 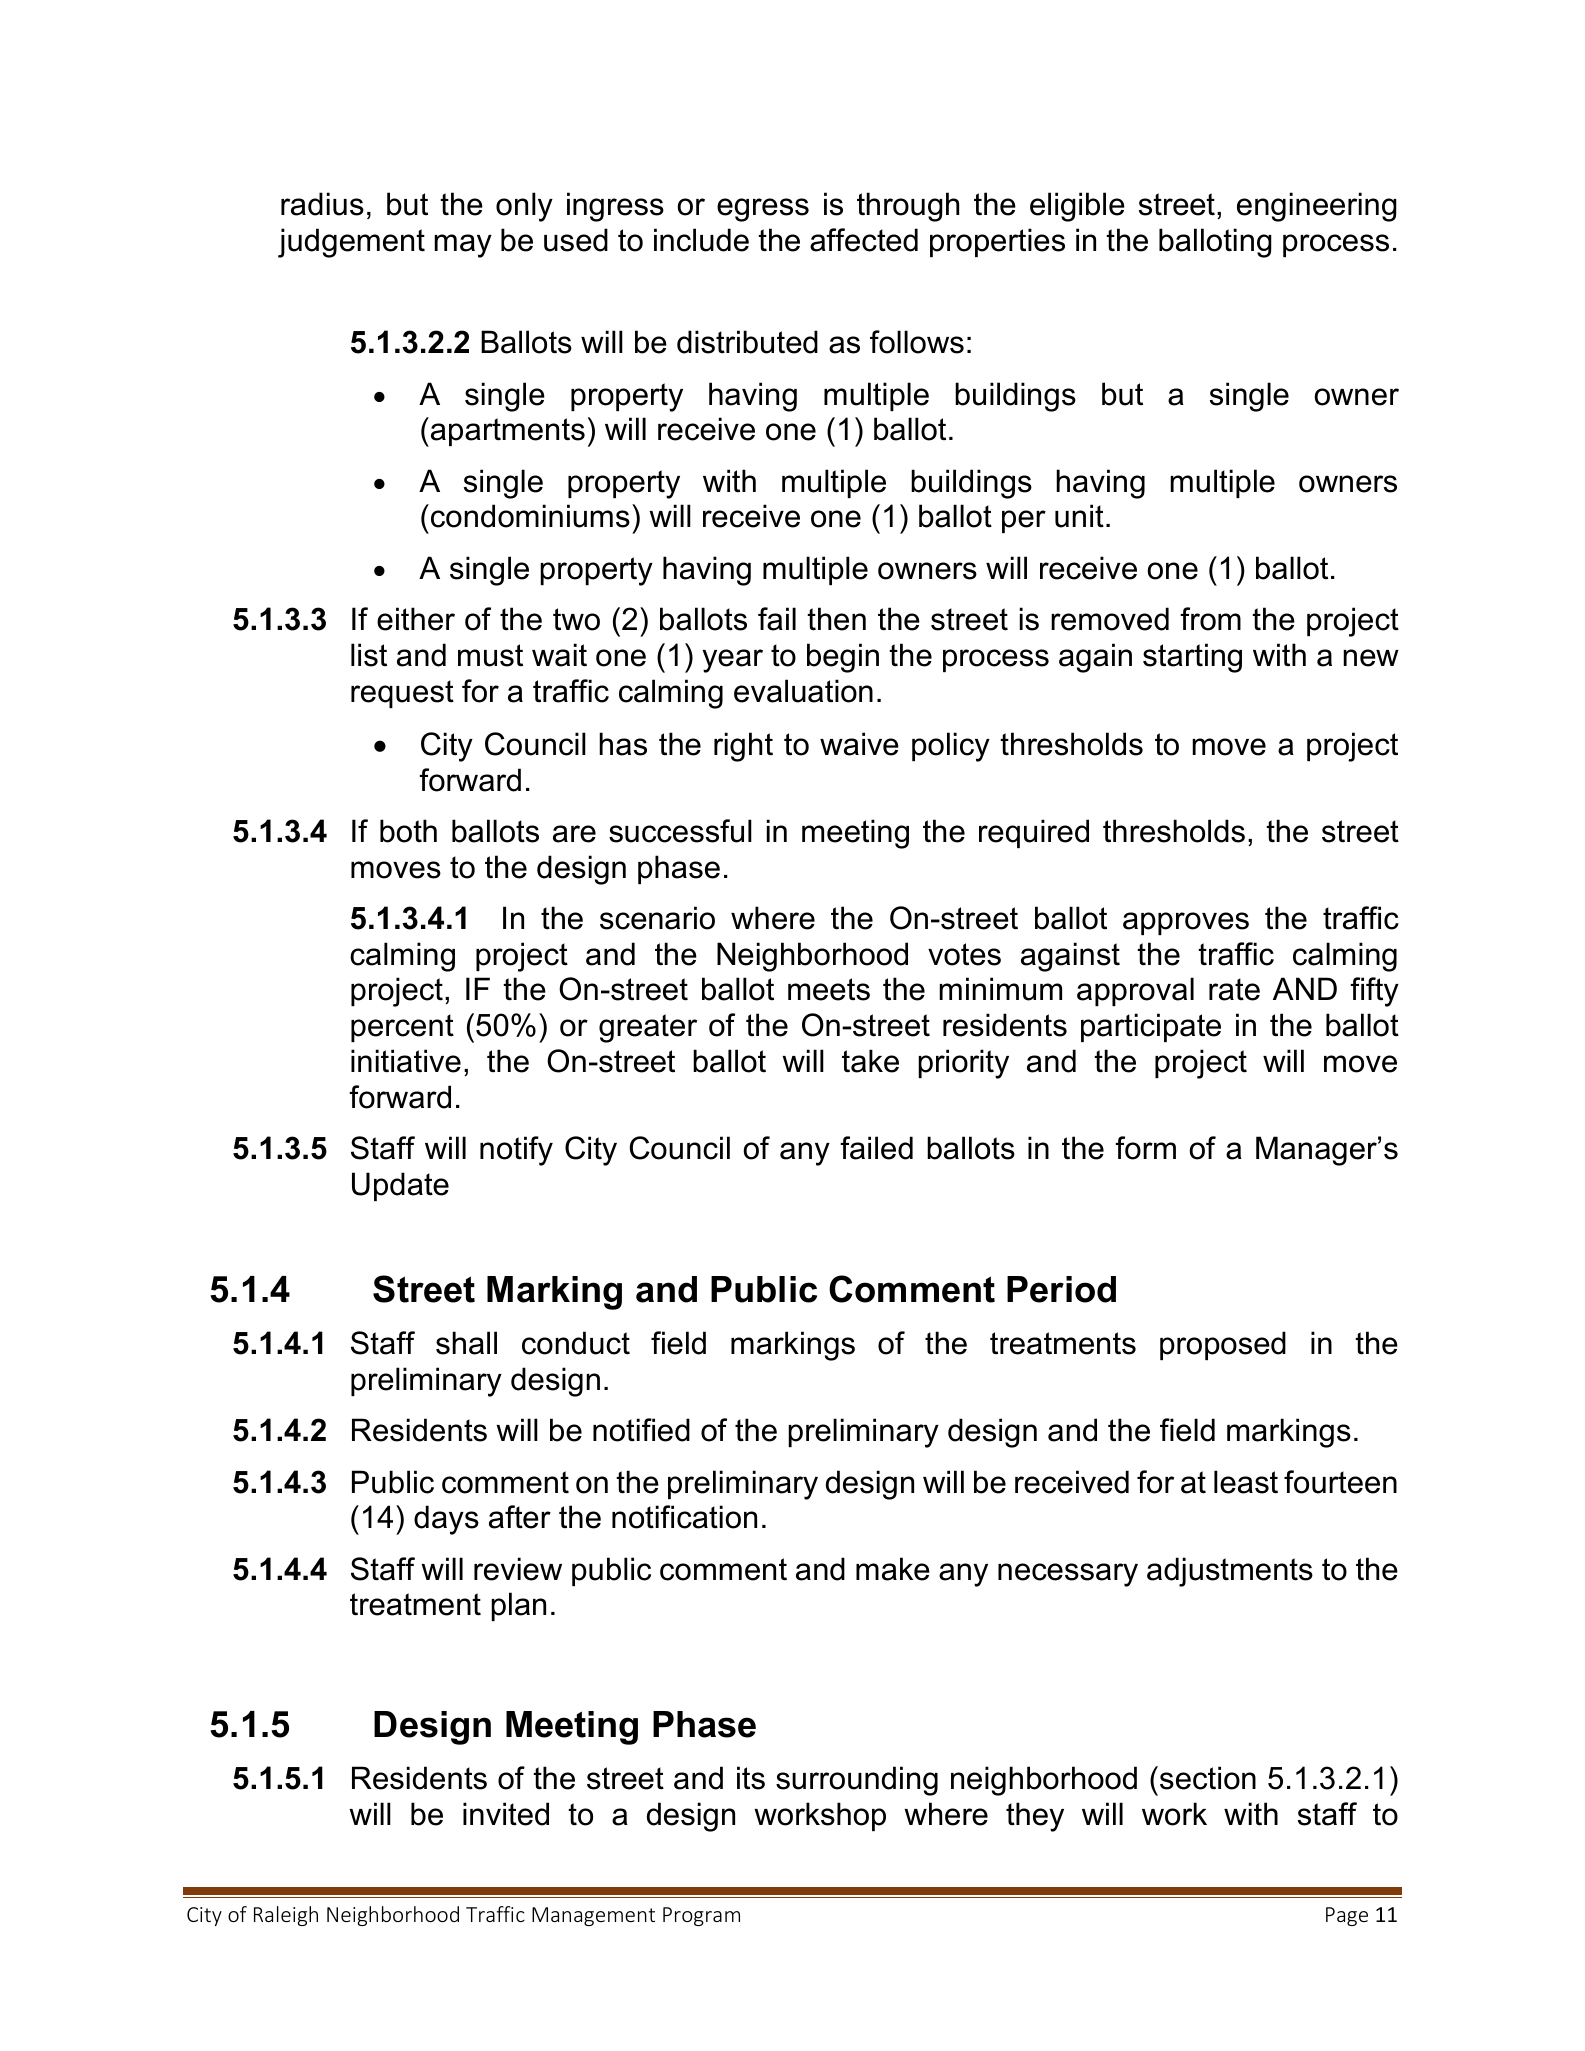 What do you see at coordinates (857, 1781) in the screenshot?
I see `surrounding` at bounding box center [857, 1781].
